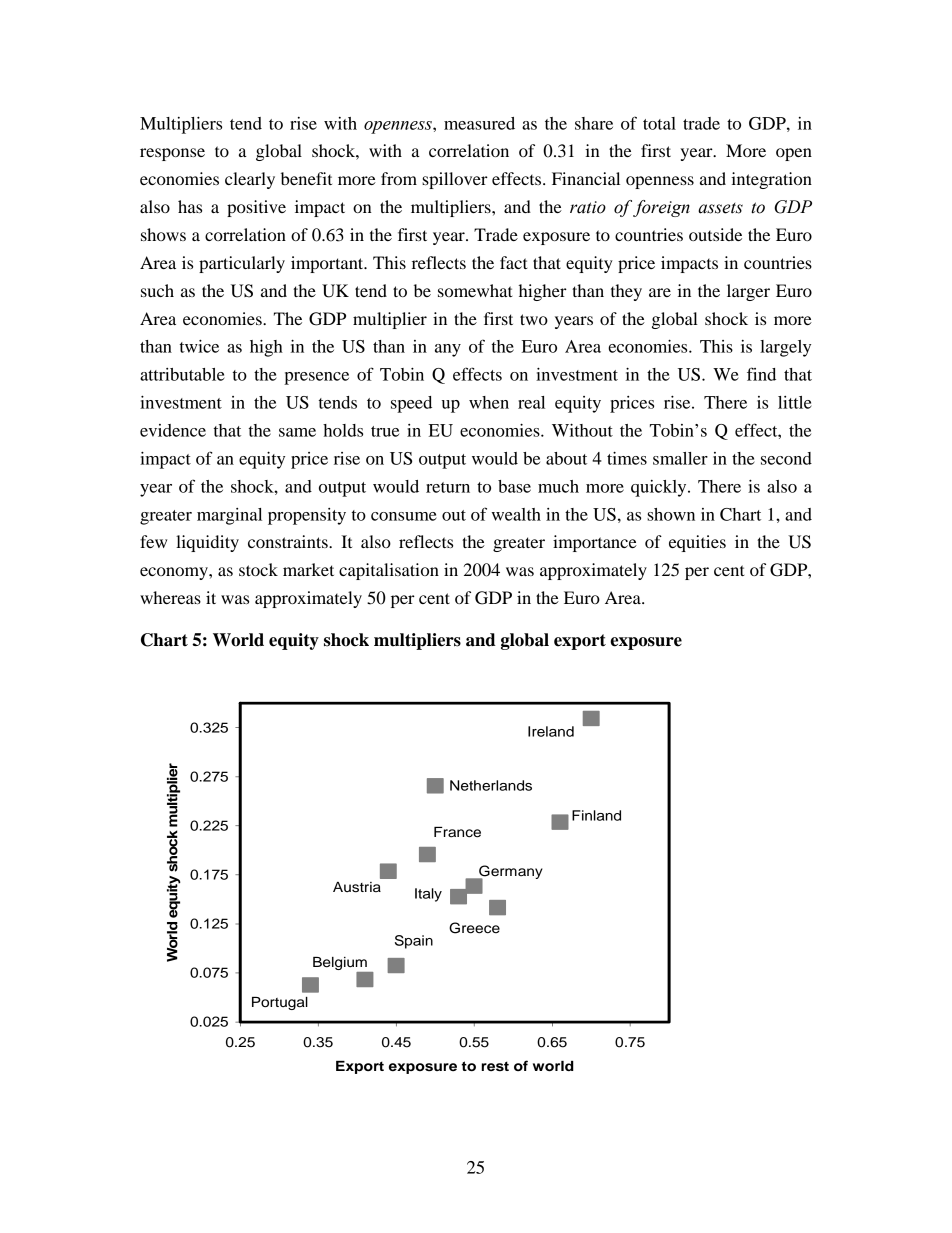 Image resolution: width=952 pixels, height=1233 pixels. Describe the element at coordinates (659, 123) in the screenshot. I see `total` at that location.
